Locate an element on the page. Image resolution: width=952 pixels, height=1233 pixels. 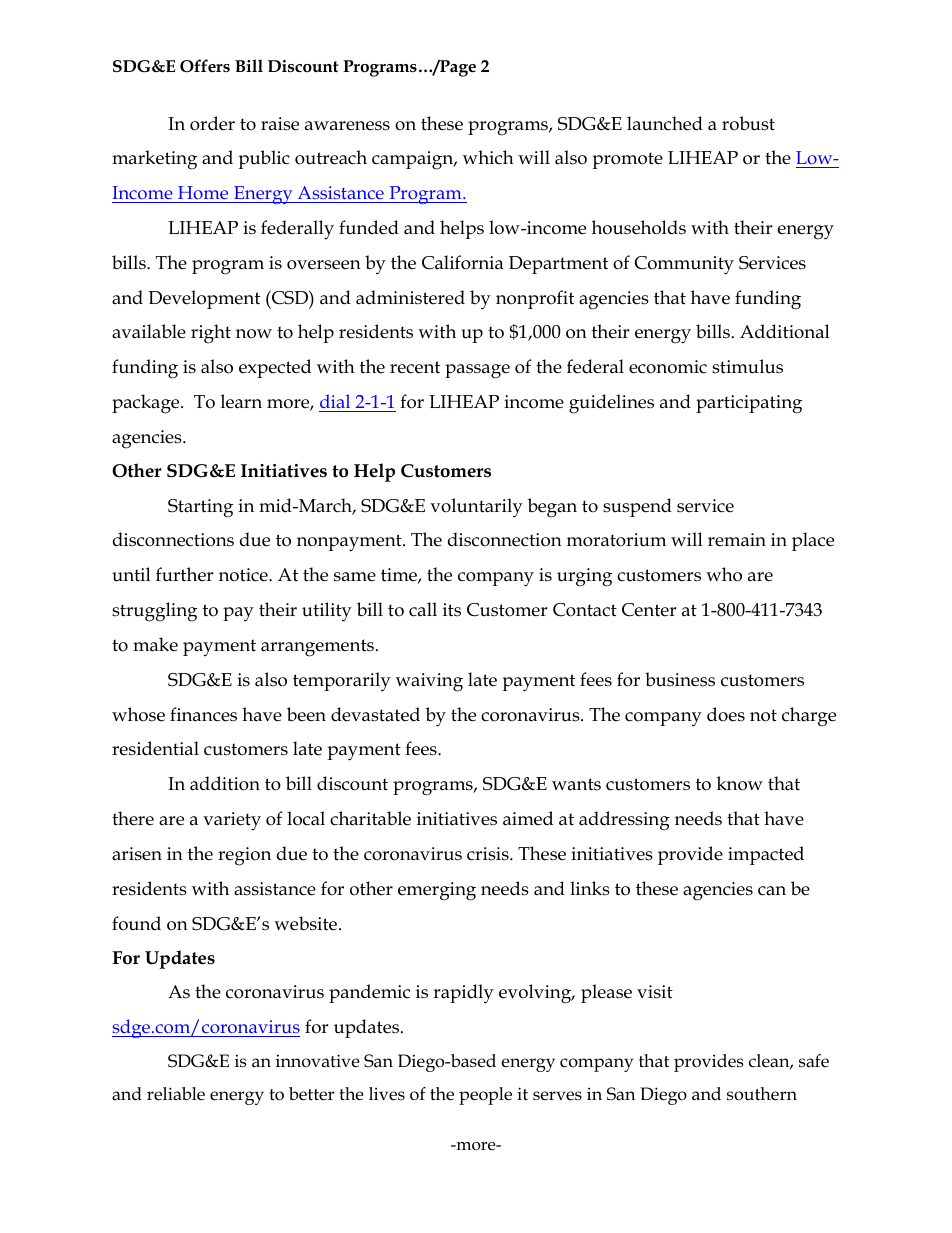
further is located at coordinates (184, 574).
